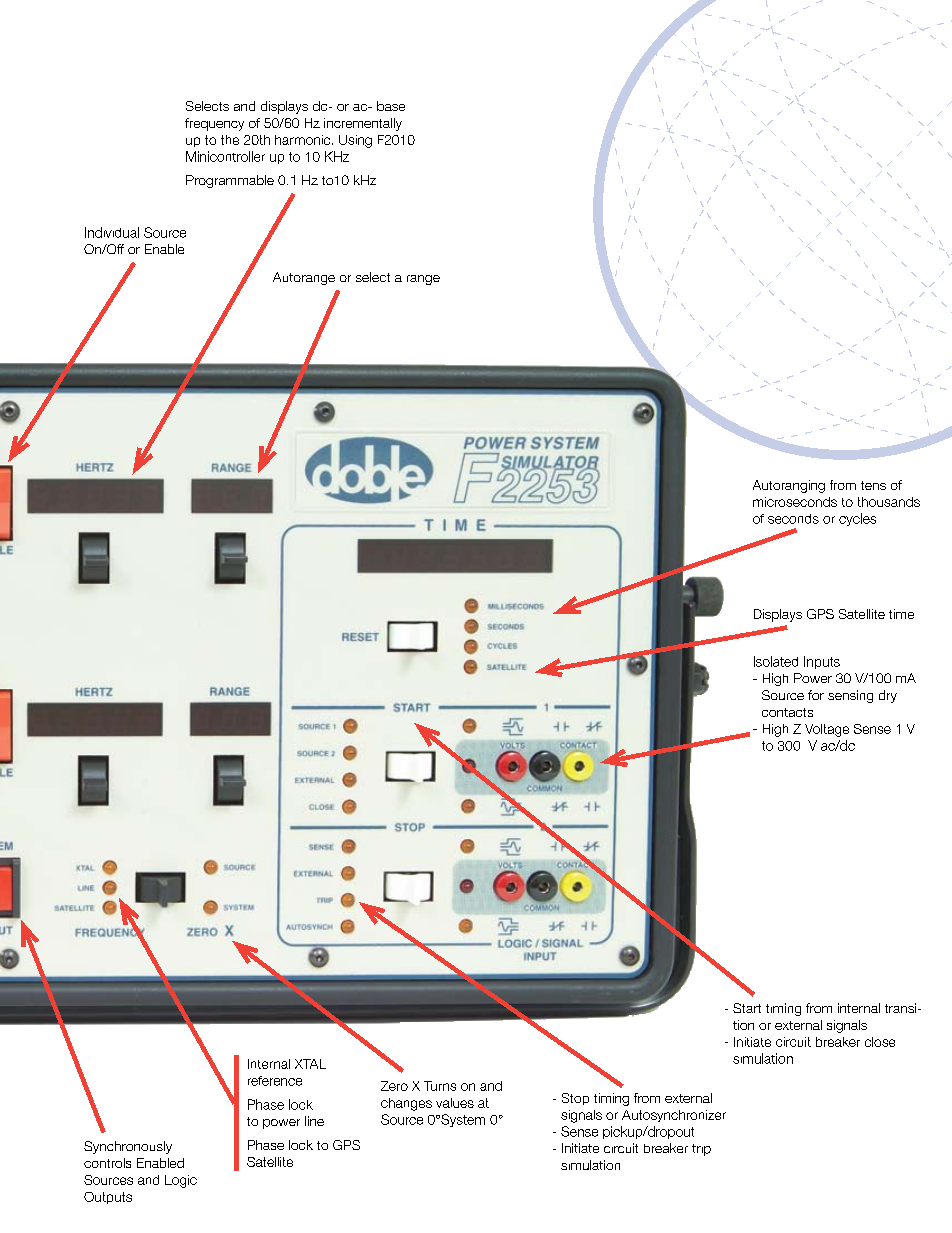 Image resolution: width=952 pixels, height=1233 pixels. Describe the element at coordinates (112, 232) in the image. I see `Individual` at that location.
